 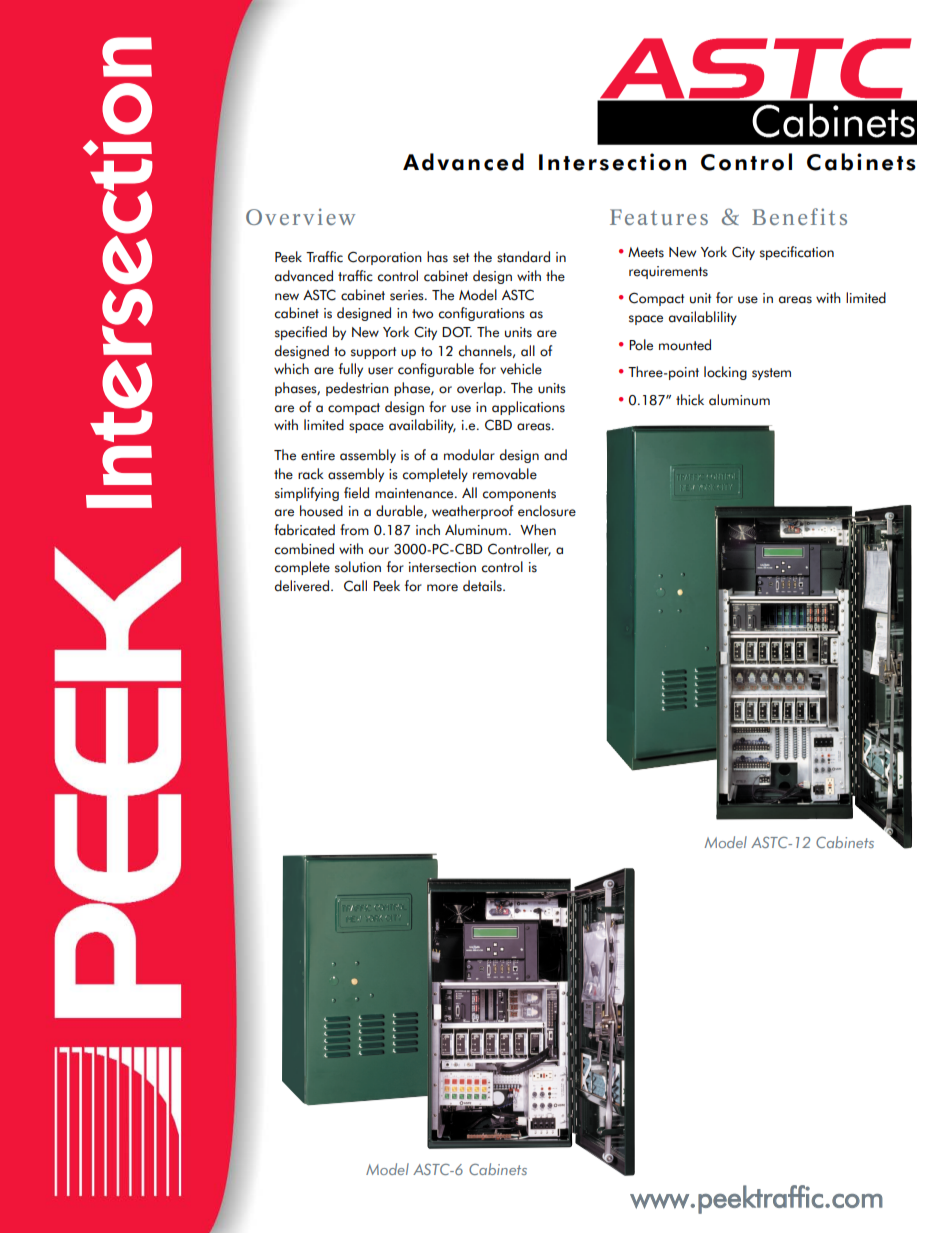 I want to click on vehicle, so click(x=521, y=369).
